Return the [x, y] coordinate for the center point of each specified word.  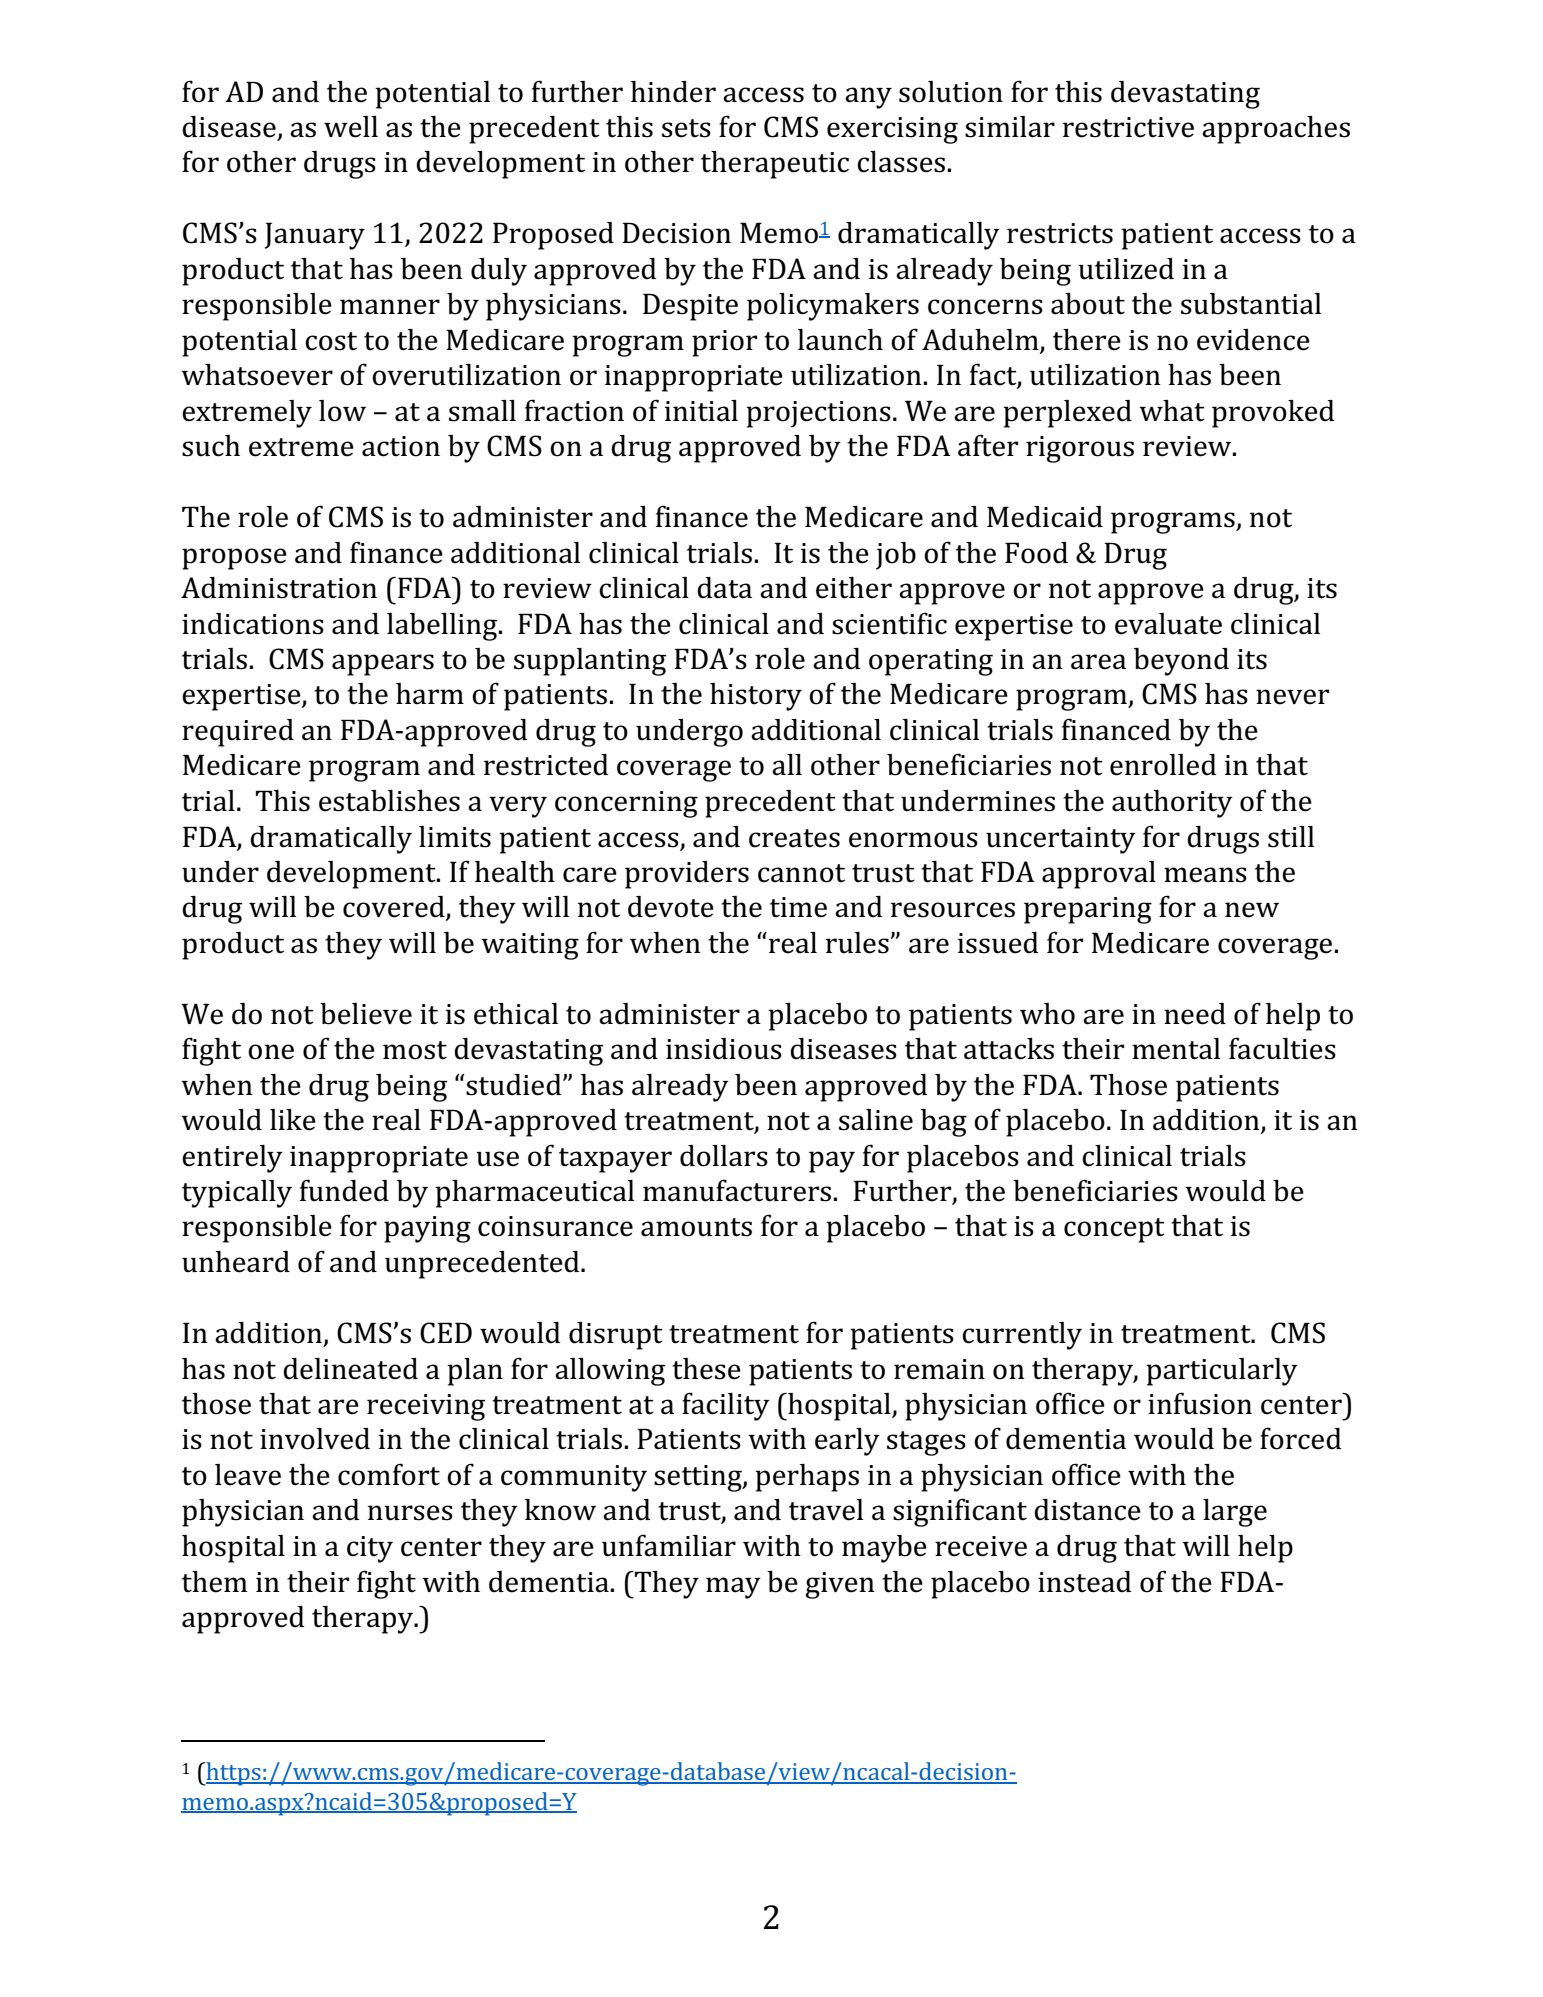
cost [331, 341]
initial [701, 411]
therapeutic [775, 165]
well [351, 127]
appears [383, 665]
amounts [696, 1227]
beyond [1181, 662]
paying [427, 1229]
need [1195, 1014]
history [756, 697]
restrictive [1128, 127]
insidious [724, 1049]
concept [1114, 1230]
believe [366, 1014]
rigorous [1080, 449]
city [370, 1549]
